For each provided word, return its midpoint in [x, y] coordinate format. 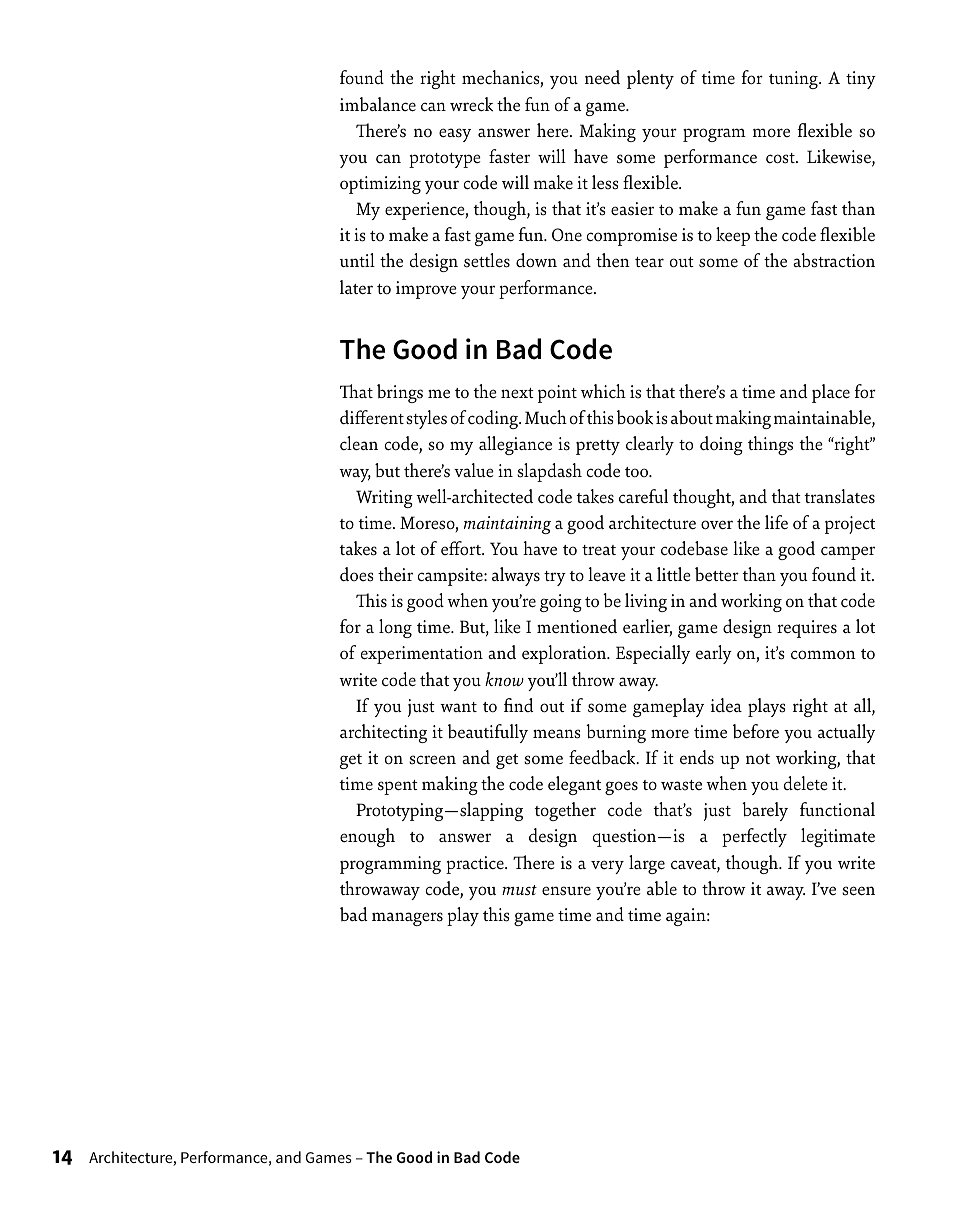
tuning [794, 80]
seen [858, 891]
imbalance [378, 104]
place [831, 393]
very [607, 867]
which [603, 391]
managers [407, 919]
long [395, 628]
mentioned [577, 626]
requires [807, 629]
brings [400, 393]
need [602, 77]
